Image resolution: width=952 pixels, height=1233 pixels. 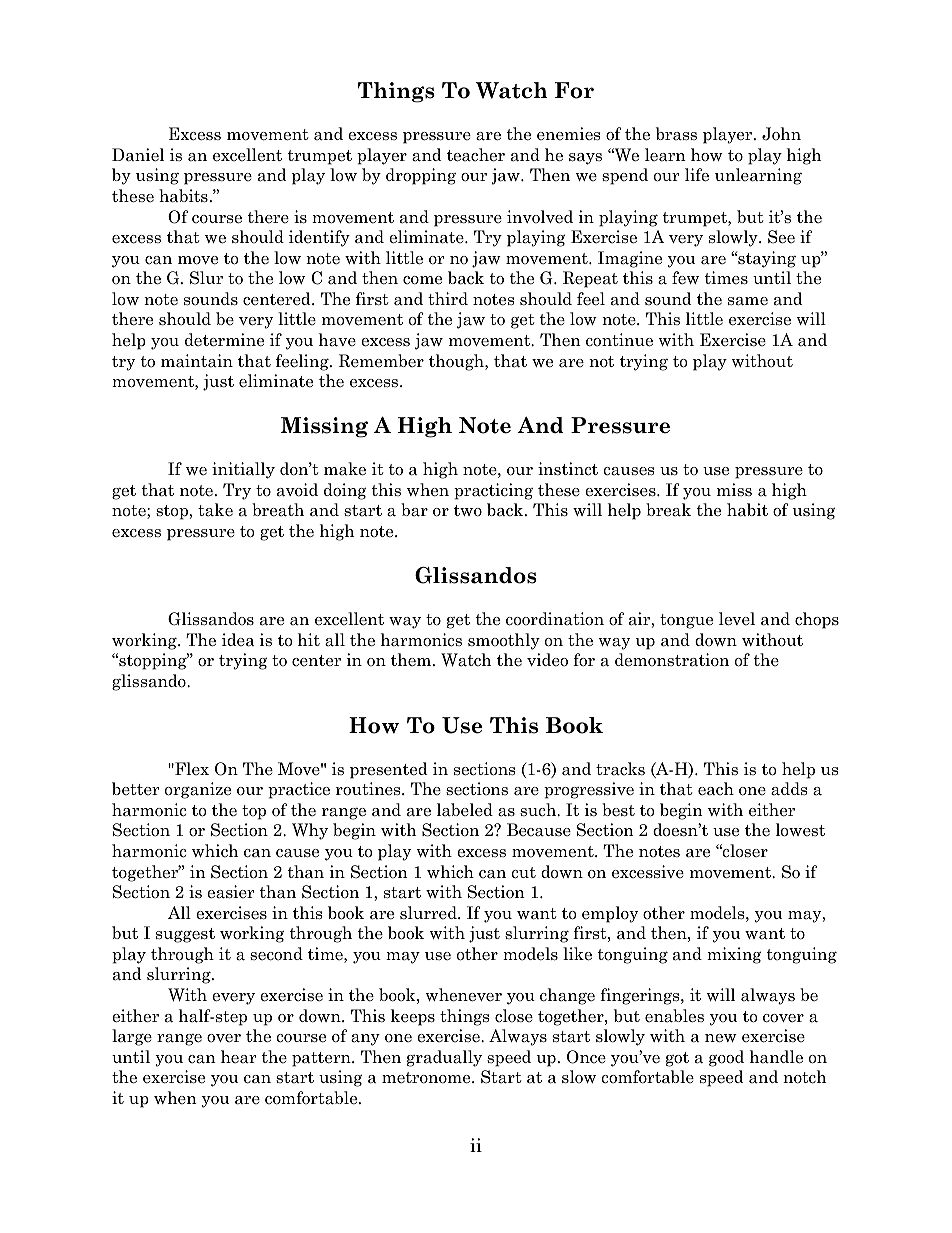 What do you see at coordinates (668, 510) in the screenshot?
I see `break` at bounding box center [668, 510].
